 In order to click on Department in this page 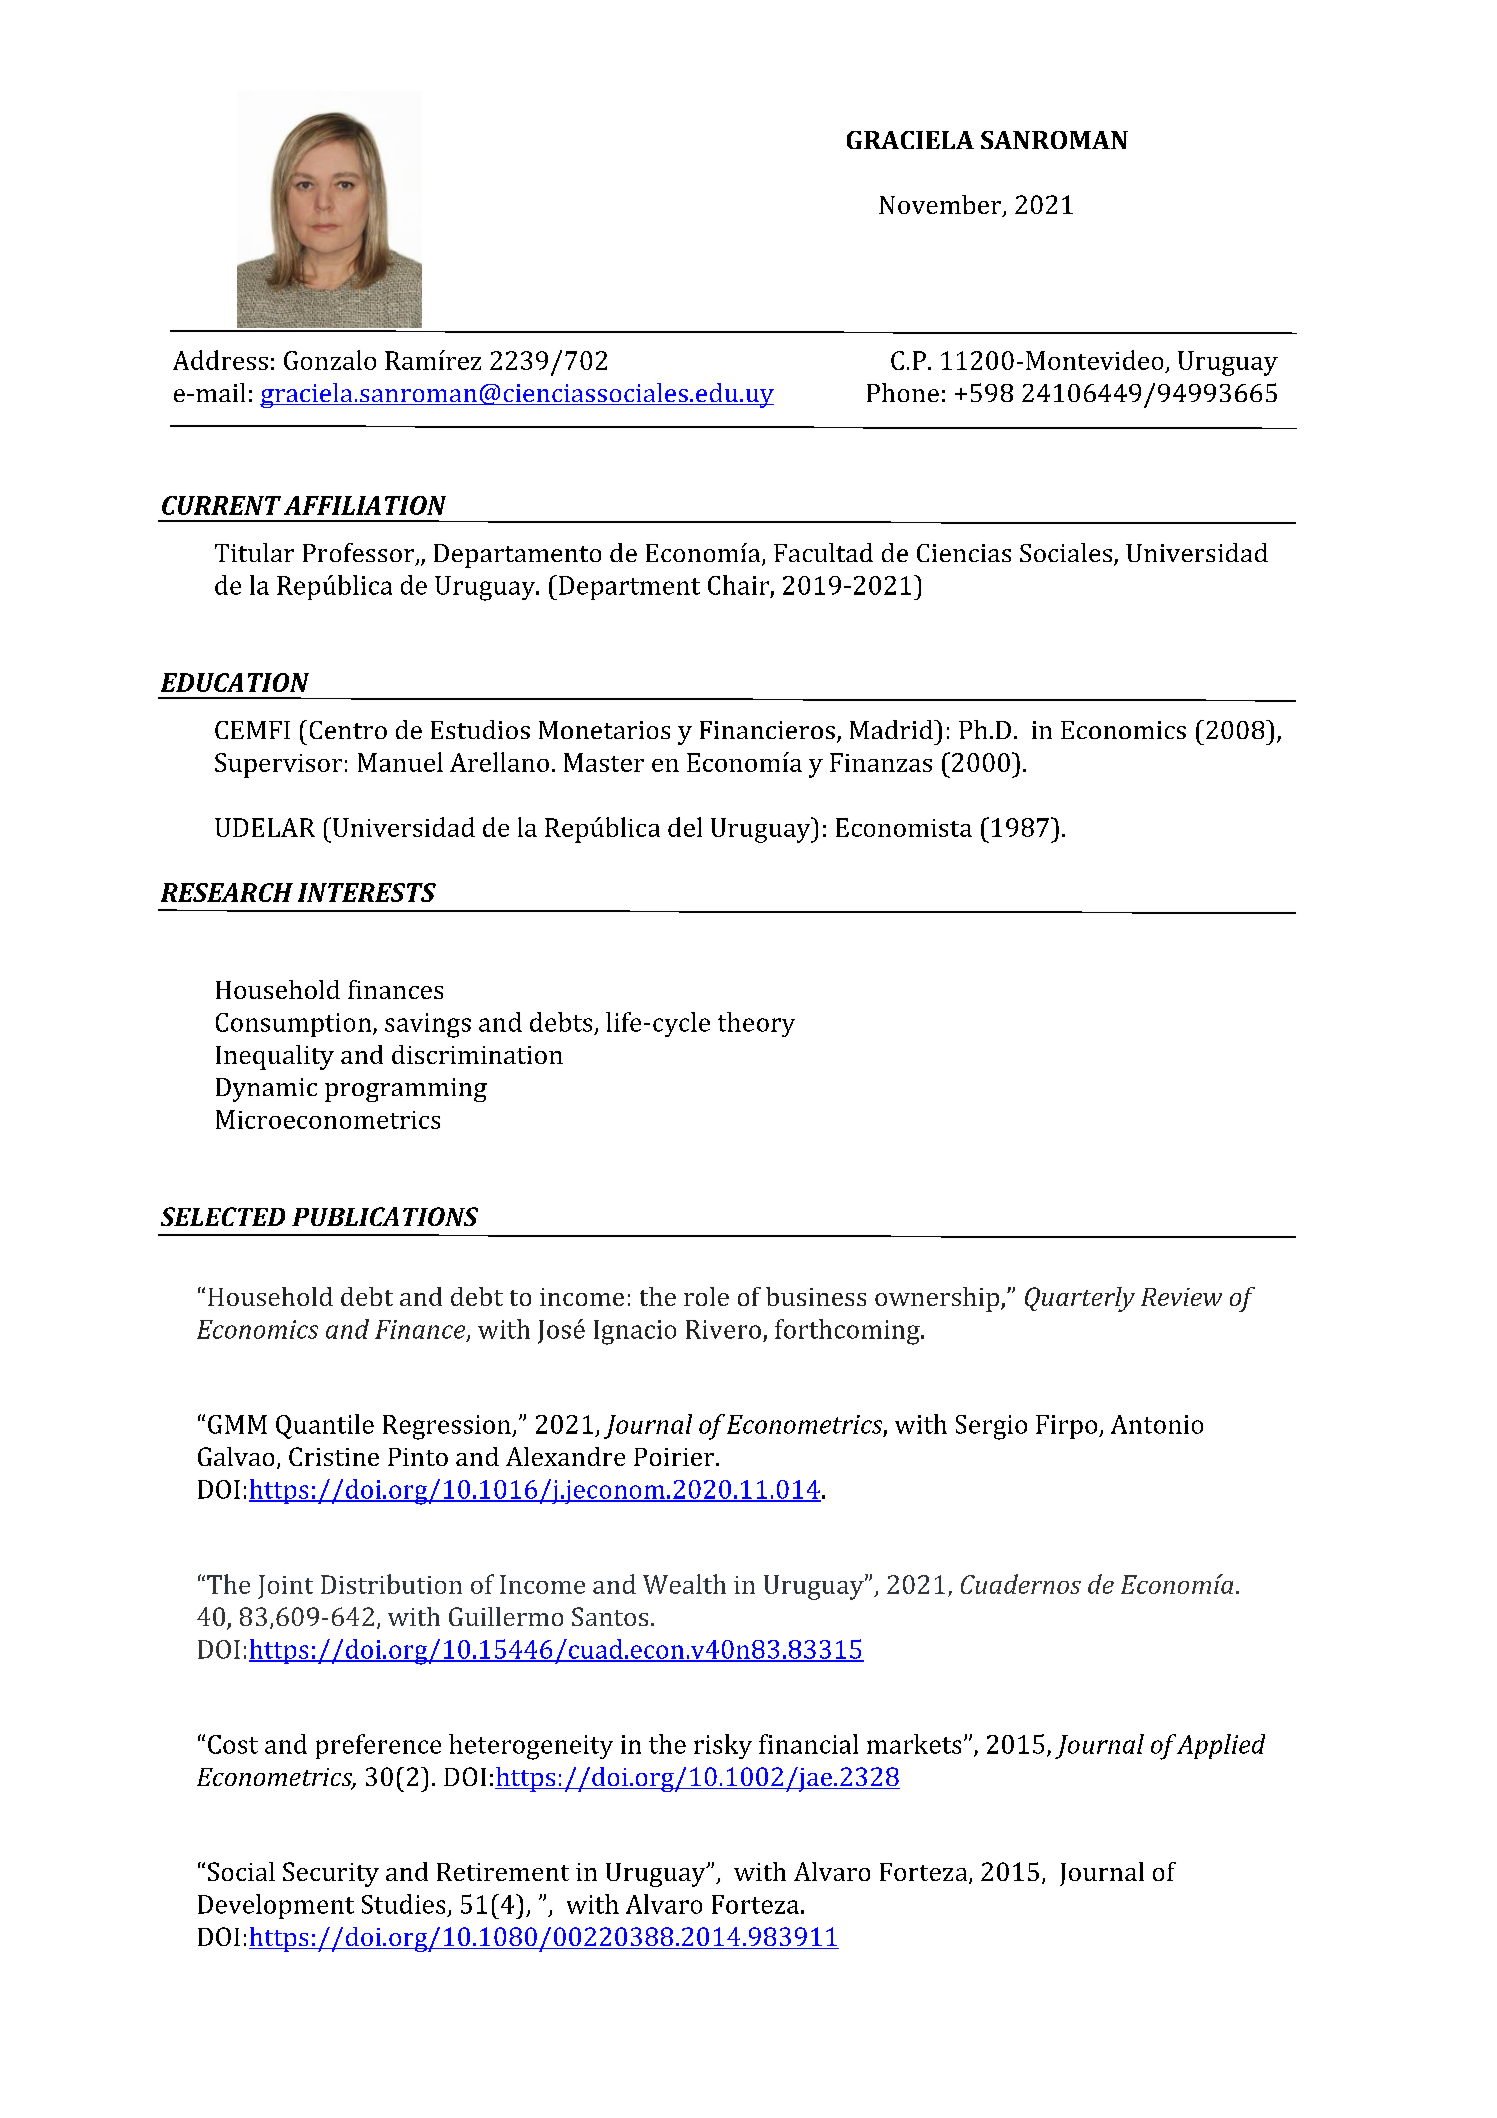, I will do `click(629, 588)`.
